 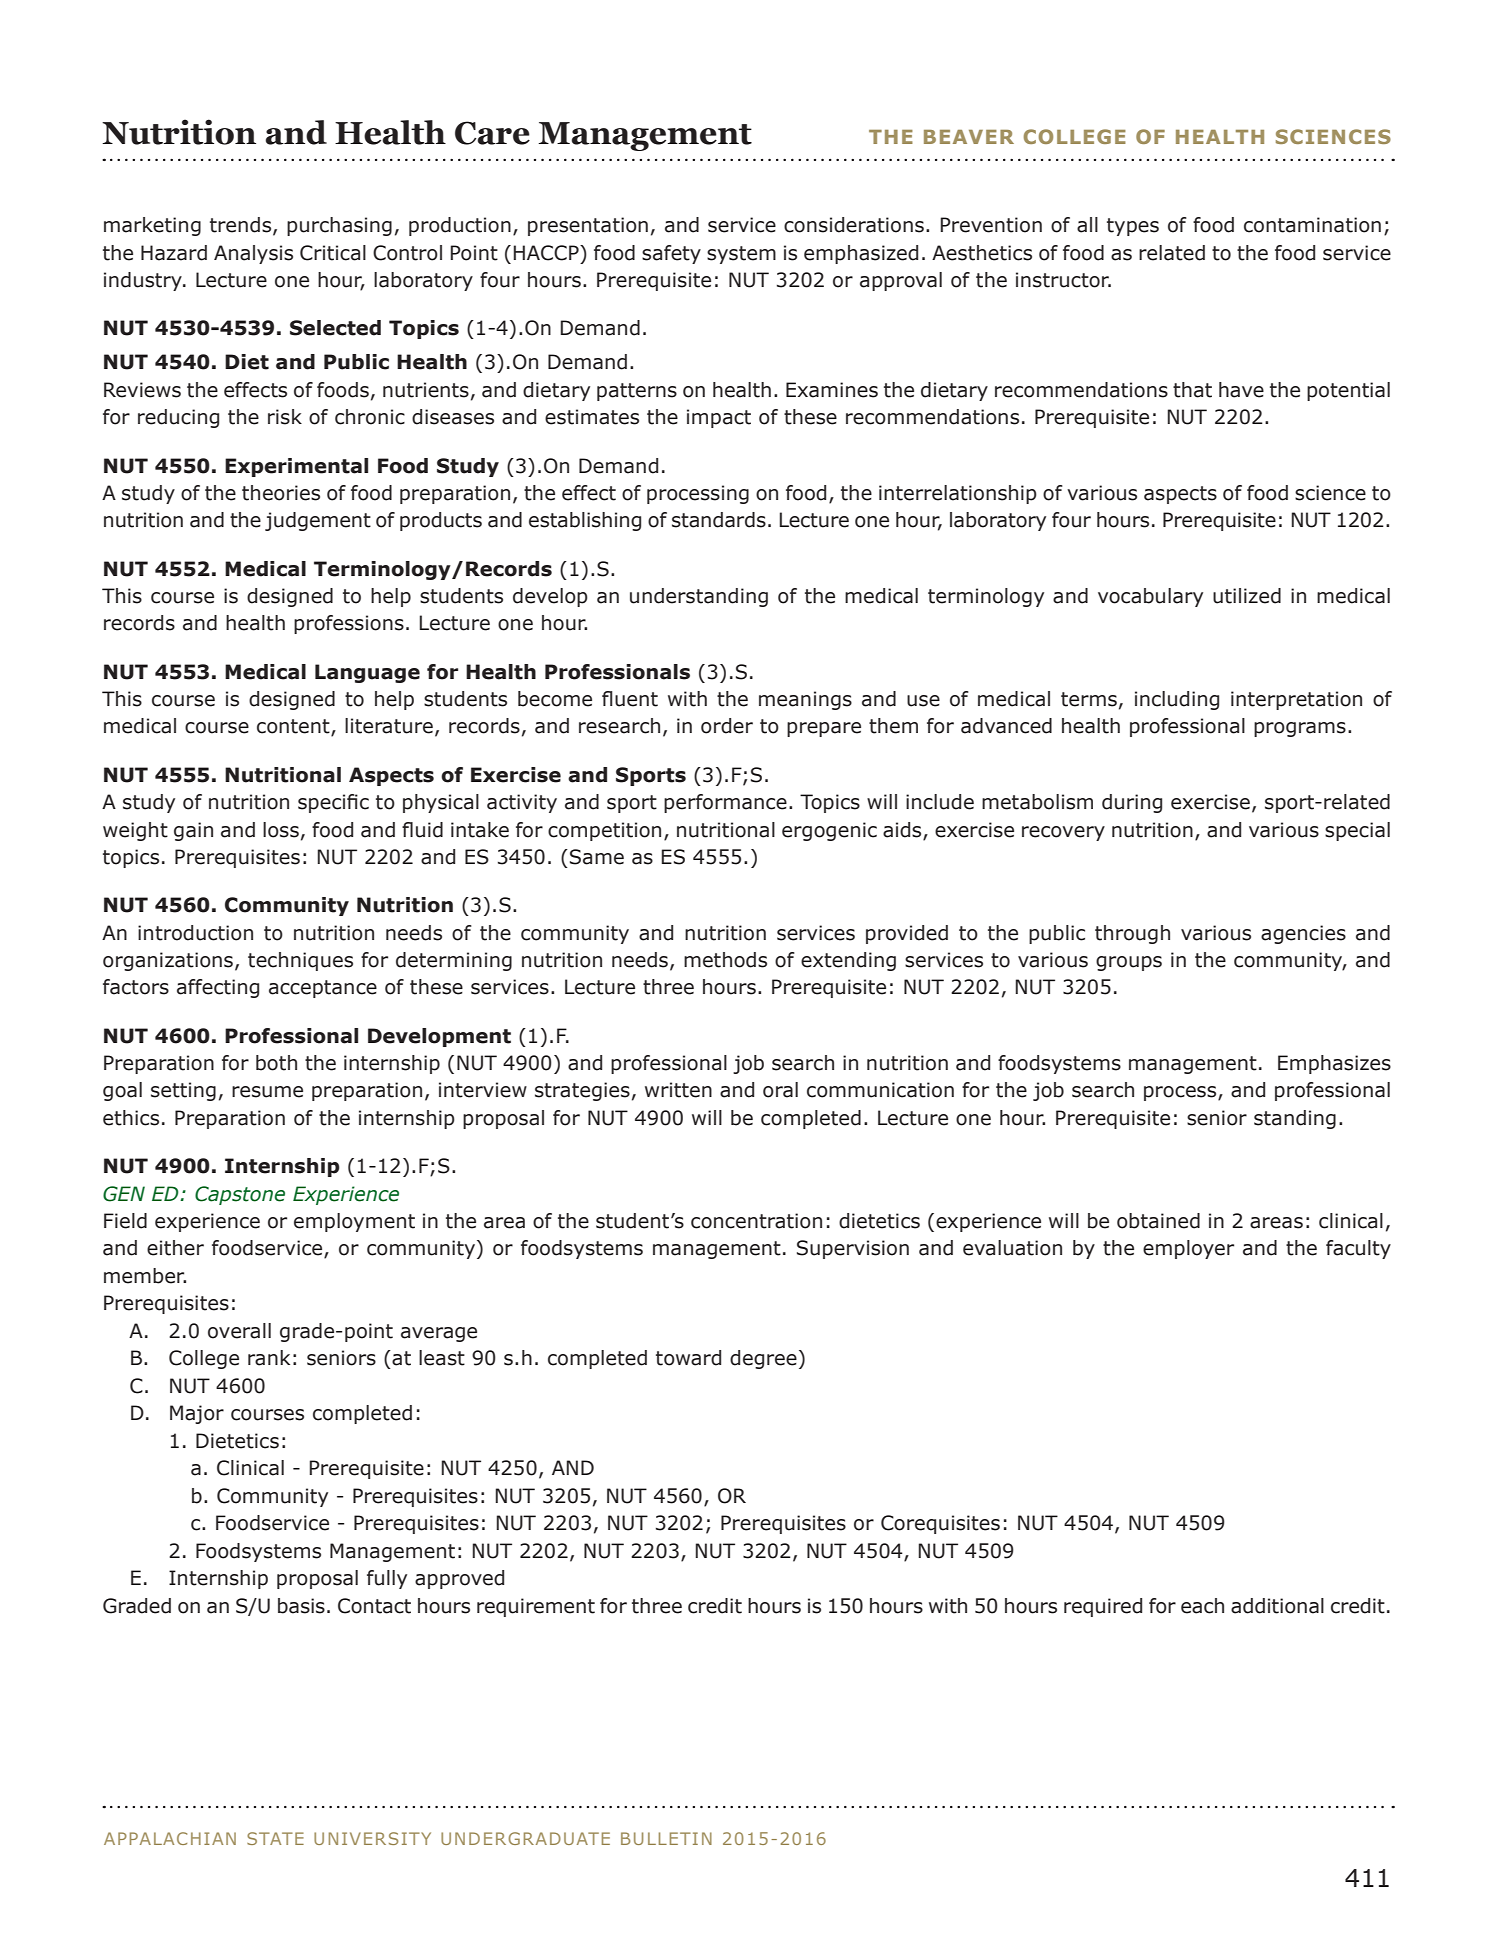 I want to click on STATE, so click(x=275, y=1838).
